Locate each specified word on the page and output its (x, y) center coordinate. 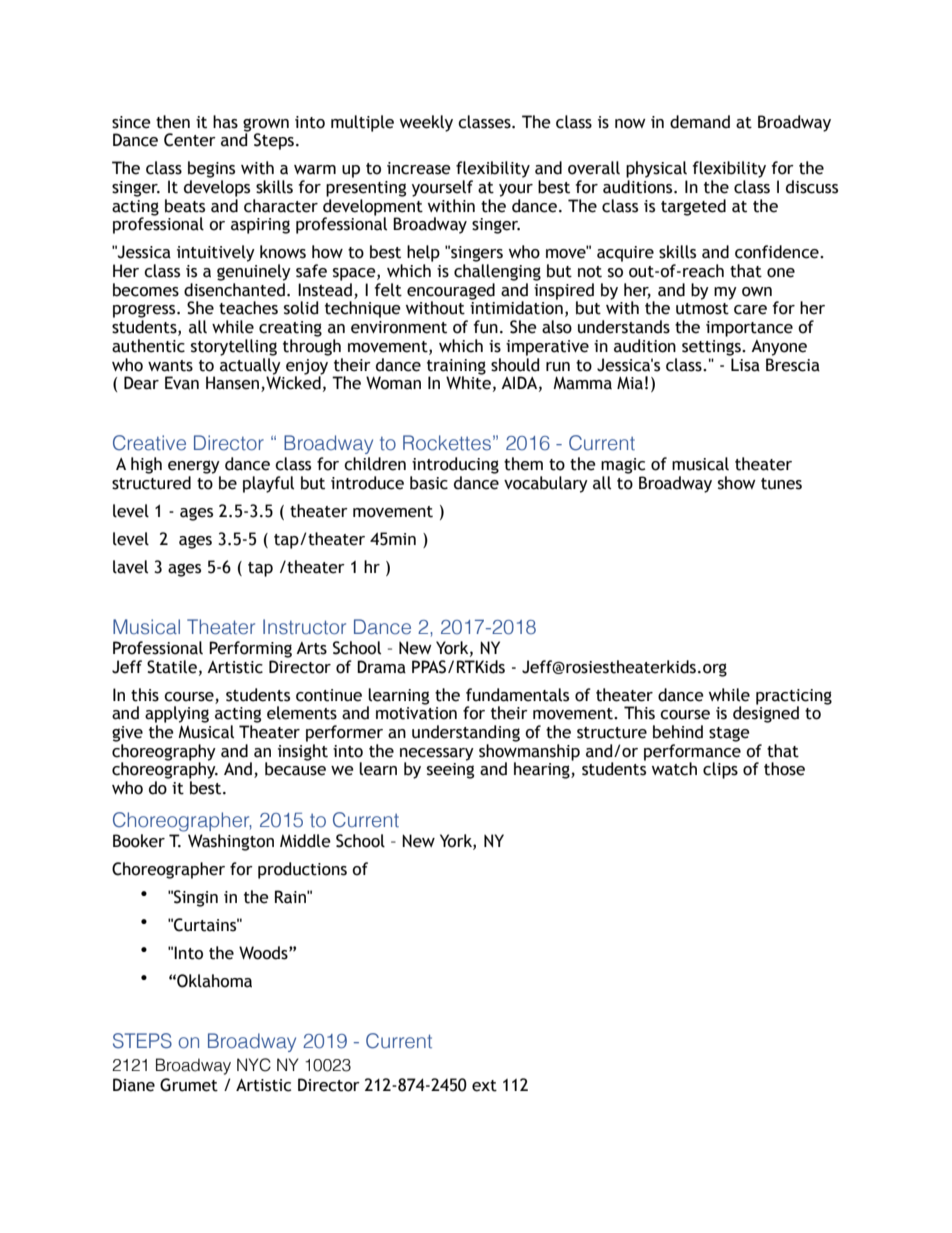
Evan (182, 383)
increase (419, 168)
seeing (450, 769)
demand (700, 122)
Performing (250, 649)
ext (484, 1086)
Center (190, 140)
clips (720, 770)
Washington (231, 842)
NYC (254, 1065)
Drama (381, 667)
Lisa (745, 365)
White (468, 382)
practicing (794, 698)
